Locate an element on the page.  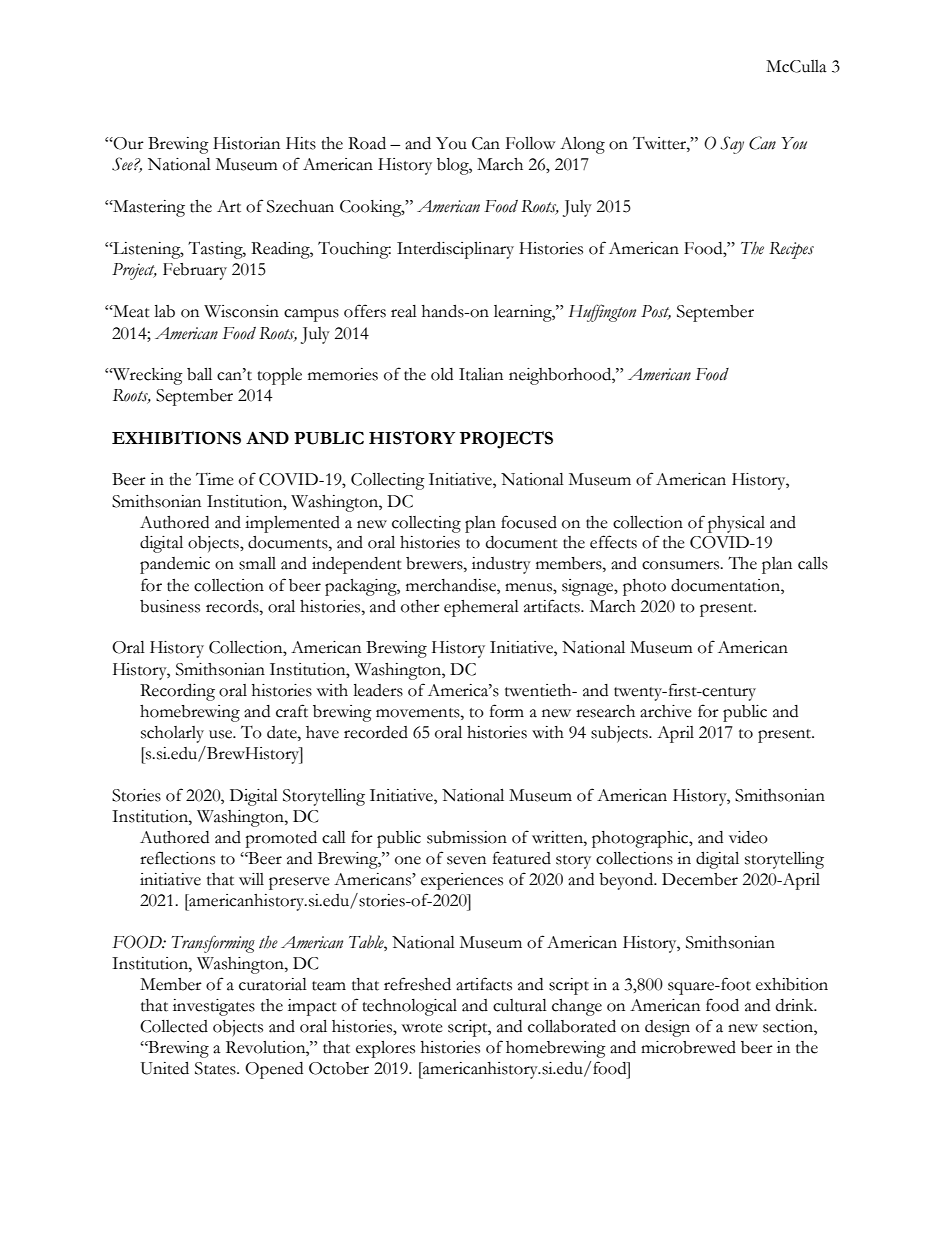
Follow is located at coordinates (530, 143).
